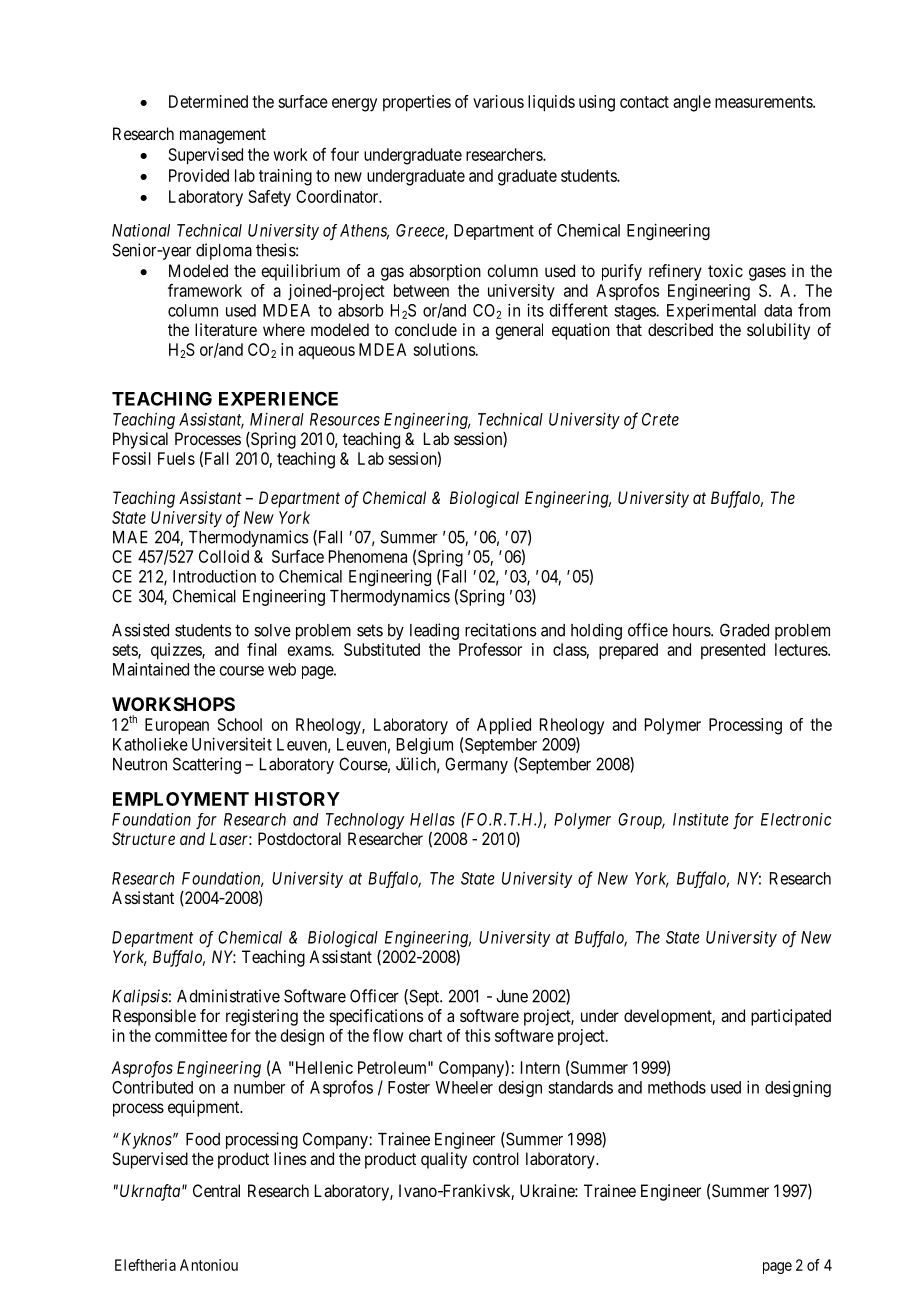 The image size is (924, 1308). Describe the element at coordinates (490, 649) in the document. I see `Professor` at that location.
